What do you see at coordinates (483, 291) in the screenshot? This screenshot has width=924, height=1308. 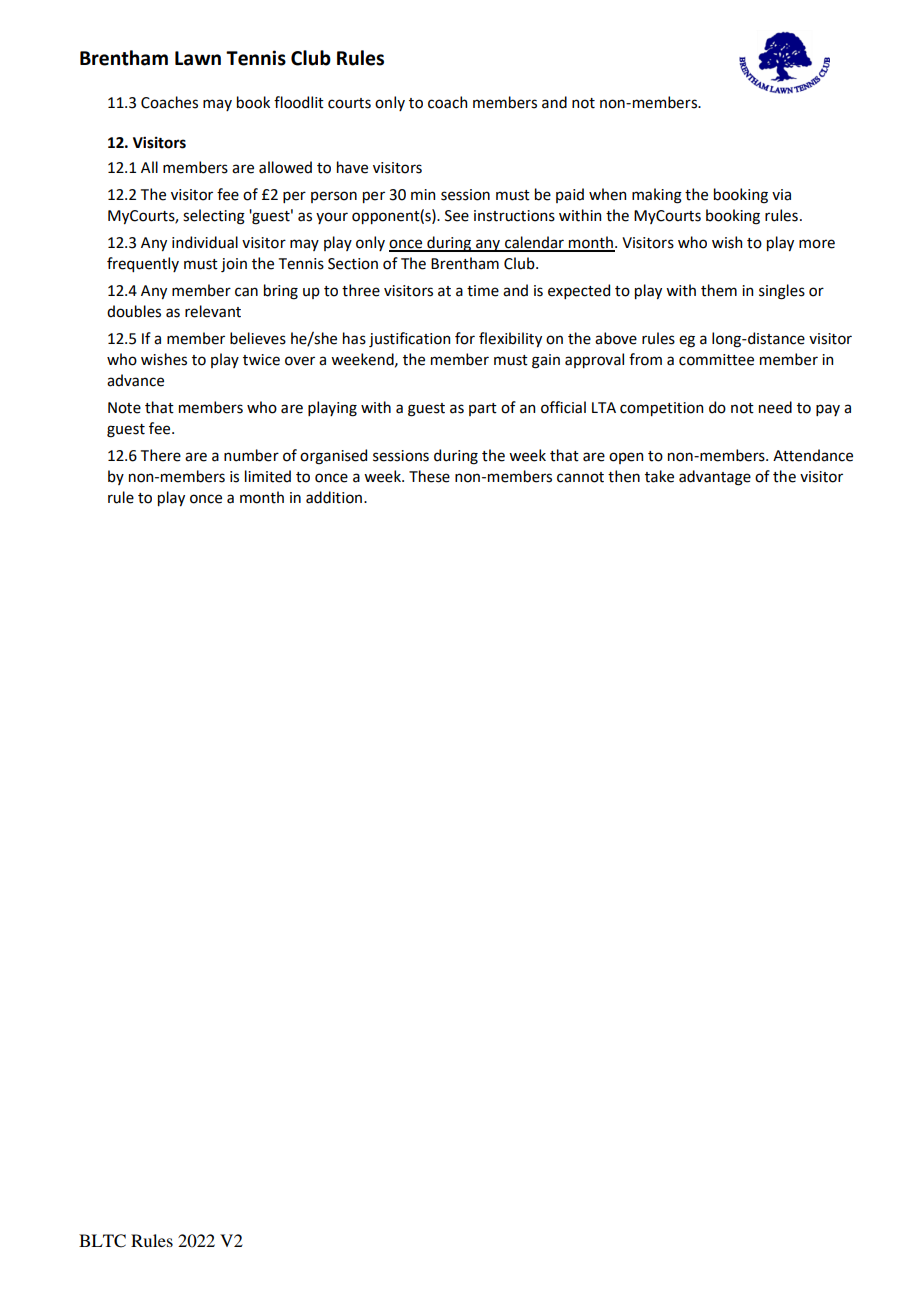 I see `time` at bounding box center [483, 291].
